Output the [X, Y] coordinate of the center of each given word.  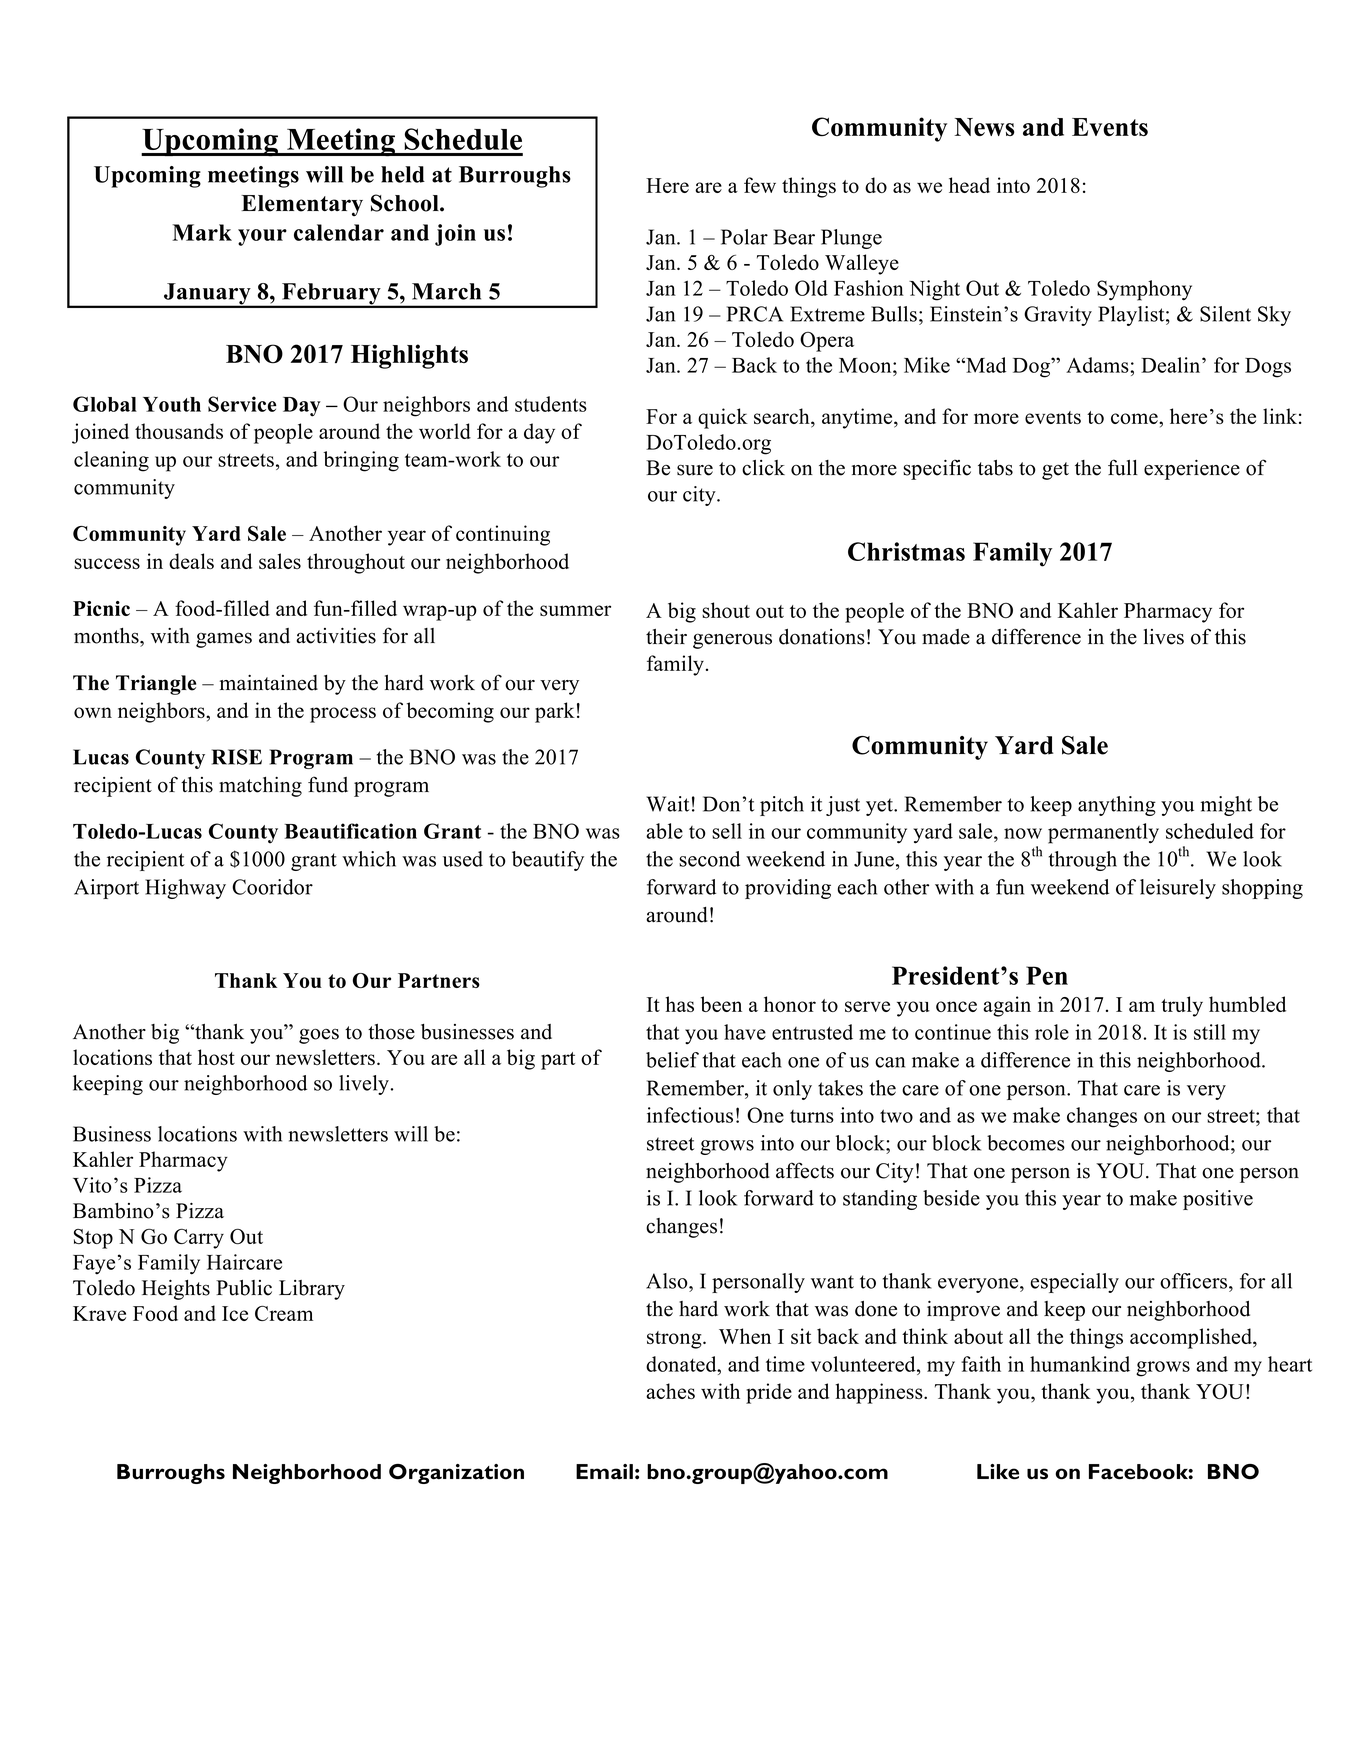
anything [1117, 806]
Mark [202, 232]
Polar [744, 237]
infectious [690, 1115]
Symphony [1144, 290]
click [763, 468]
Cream [284, 1313]
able [664, 831]
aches [670, 1391]
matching [260, 787]
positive [1218, 1200]
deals [191, 561]
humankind [1080, 1364]
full [1123, 467]
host [216, 1057]
